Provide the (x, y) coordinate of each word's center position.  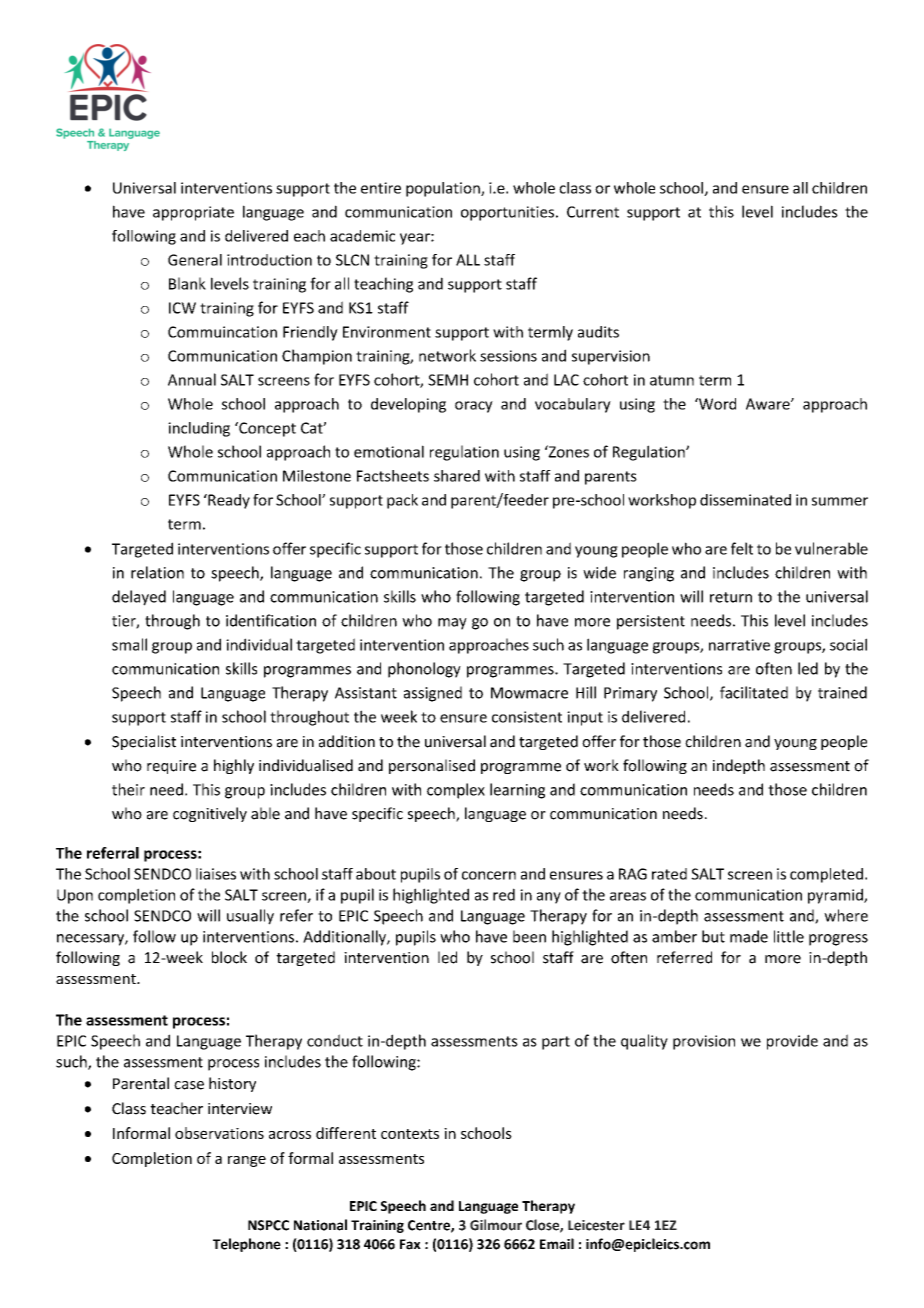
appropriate (193, 213)
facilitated (754, 692)
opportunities (507, 213)
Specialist (144, 742)
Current (593, 212)
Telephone (247, 1245)
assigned (433, 694)
